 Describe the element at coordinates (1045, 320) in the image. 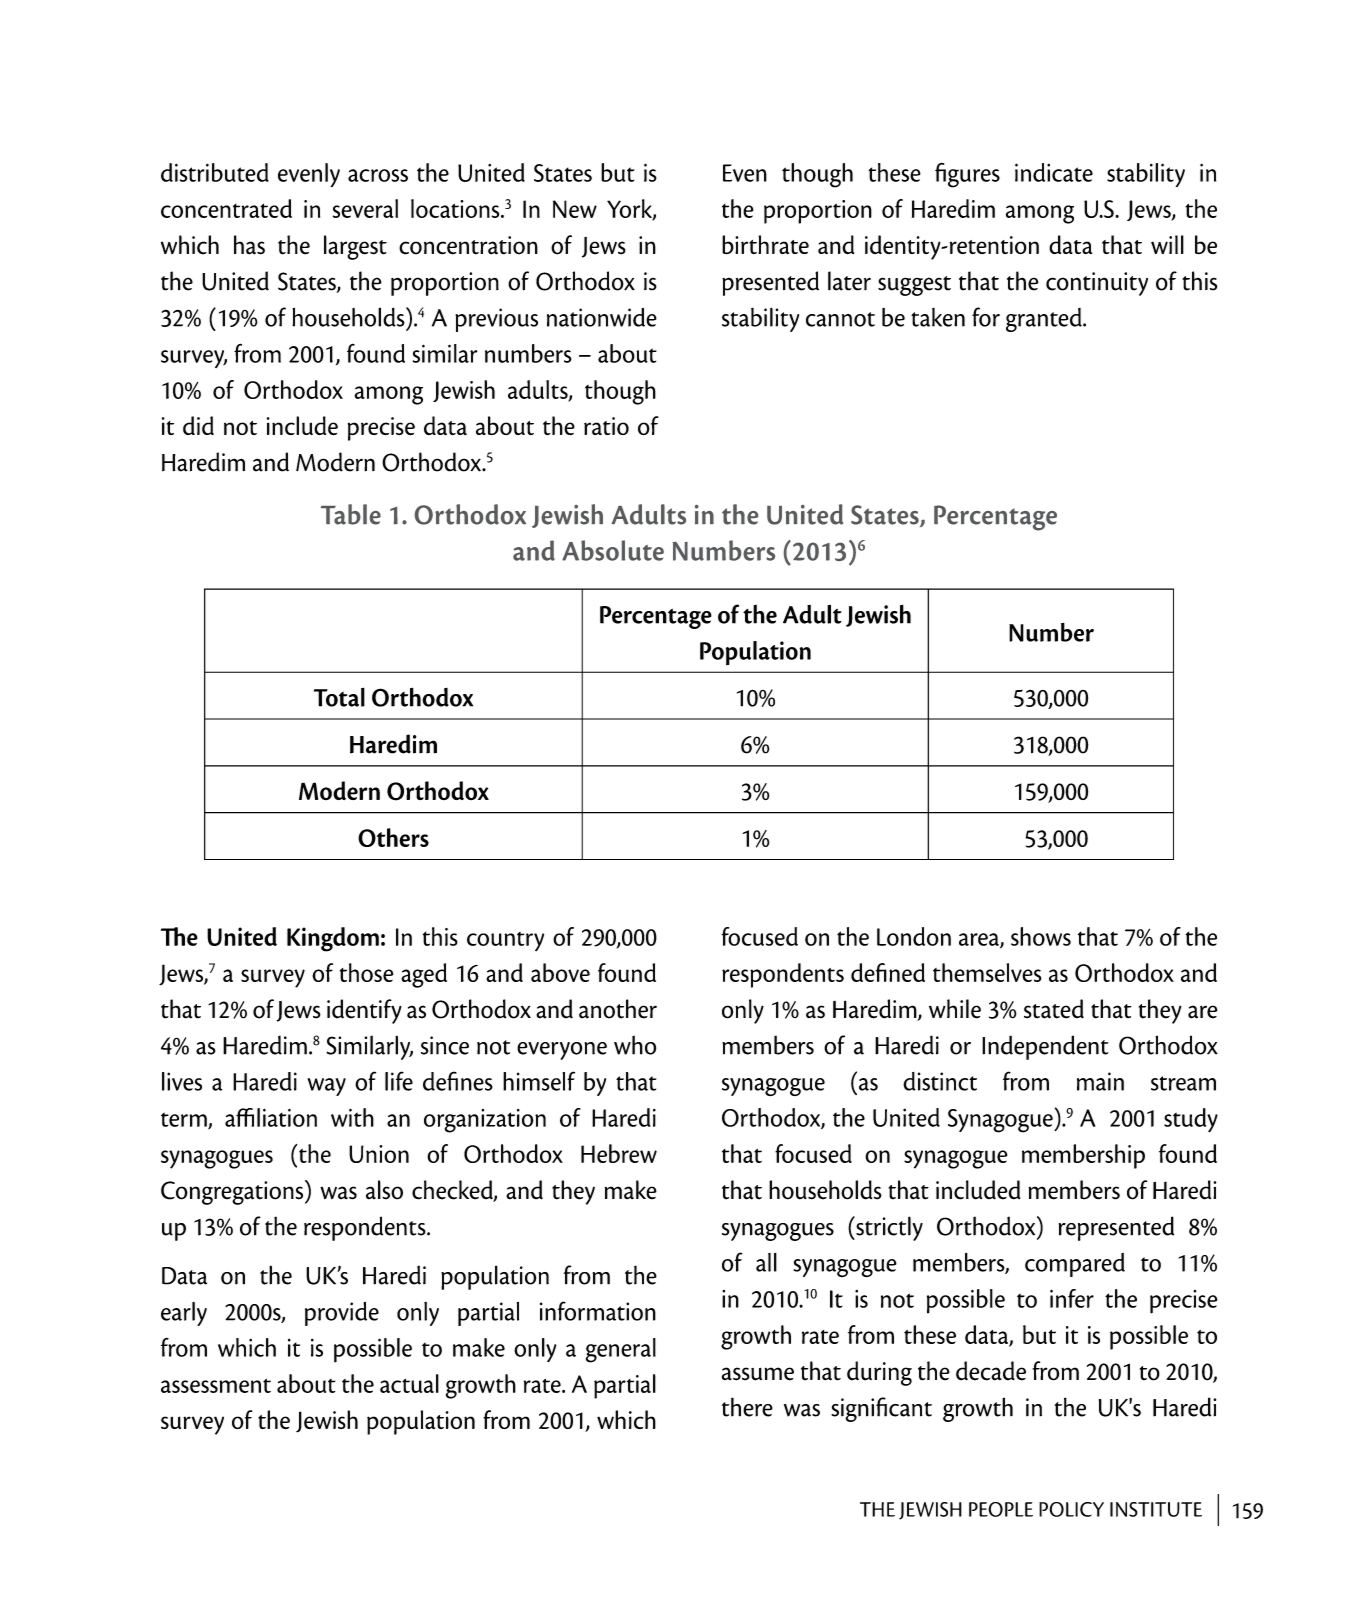

I see `granted` at that location.
